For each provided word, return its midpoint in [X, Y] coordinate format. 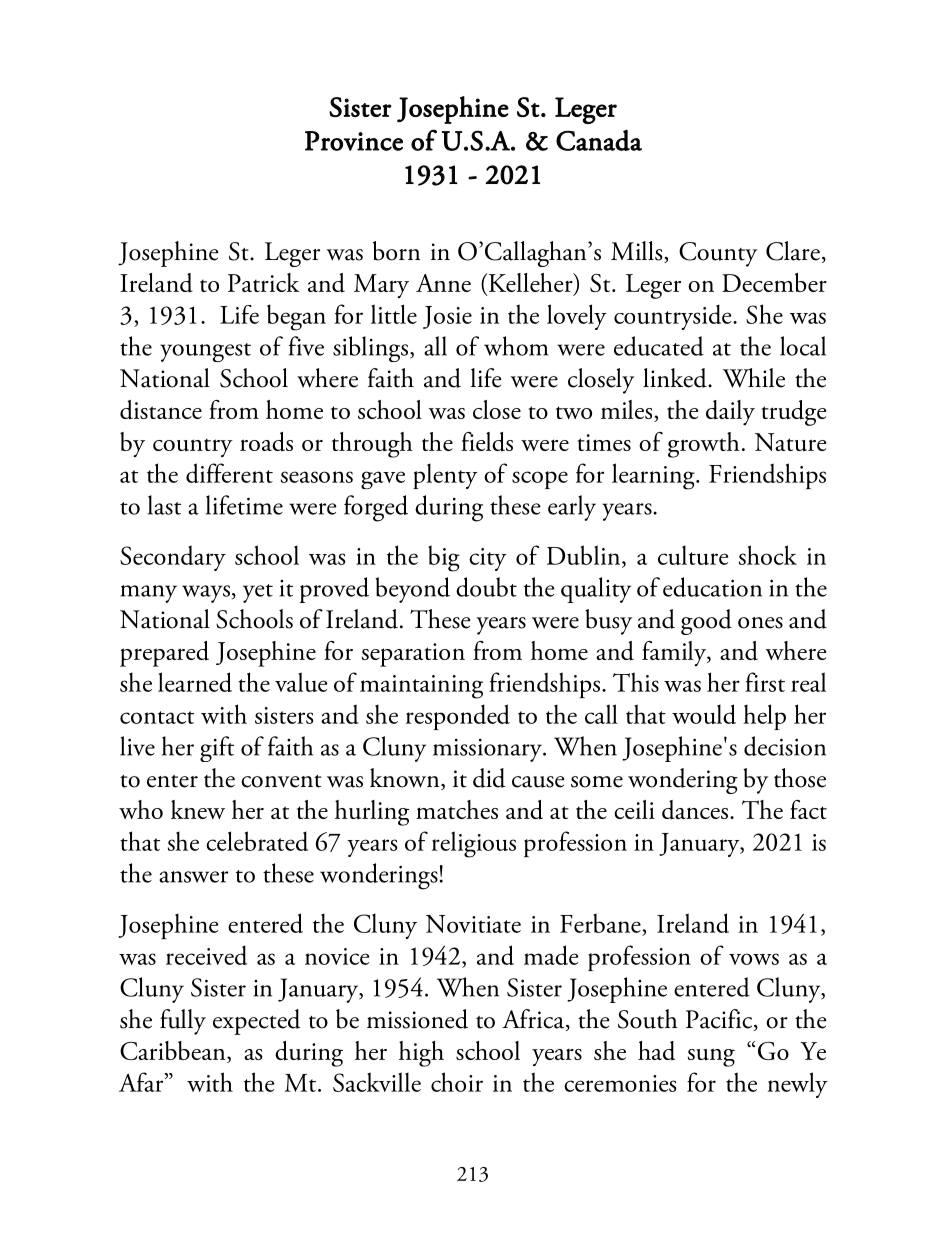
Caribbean [174, 1052]
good [706, 622]
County [718, 254]
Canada [599, 140]
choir [457, 1082]
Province [354, 141]
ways [206, 594]
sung [711, 1057]
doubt [486, 587]
